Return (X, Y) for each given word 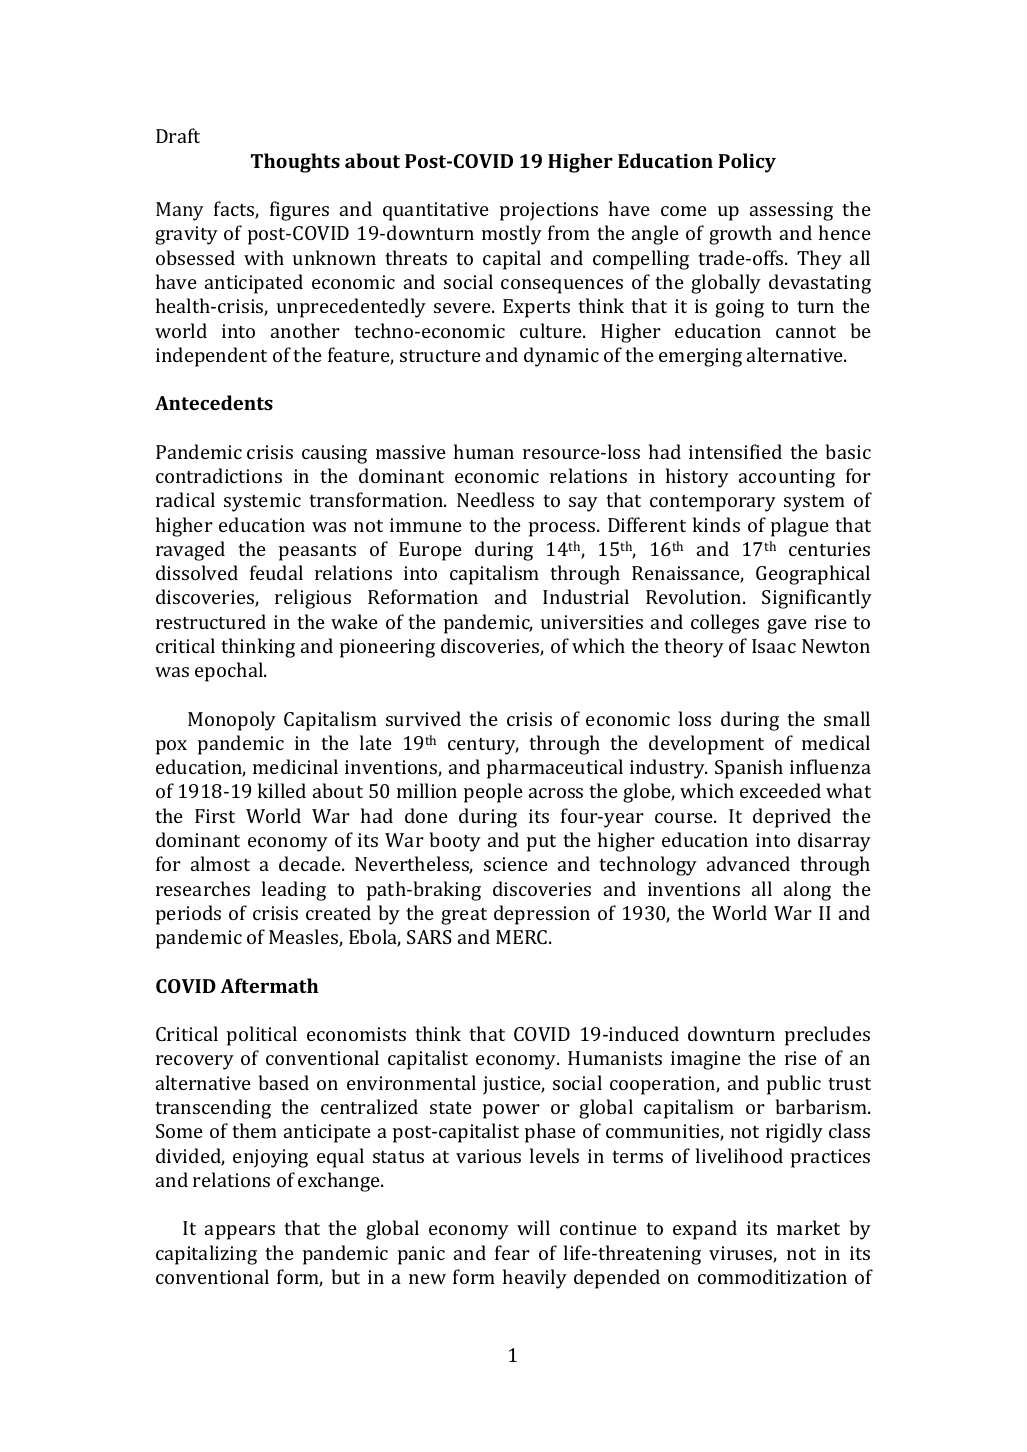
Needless (495, 499)
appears (240, 1232)
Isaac (774, 646)
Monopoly (232, 721)
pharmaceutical (555, 769)
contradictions (219, 475)
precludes (827, 1036)
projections (549, 211)
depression (542, 915)
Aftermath (269, 985)
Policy (747, 163)
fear (512, 1252)
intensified (735, 451)
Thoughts (295, 163)
